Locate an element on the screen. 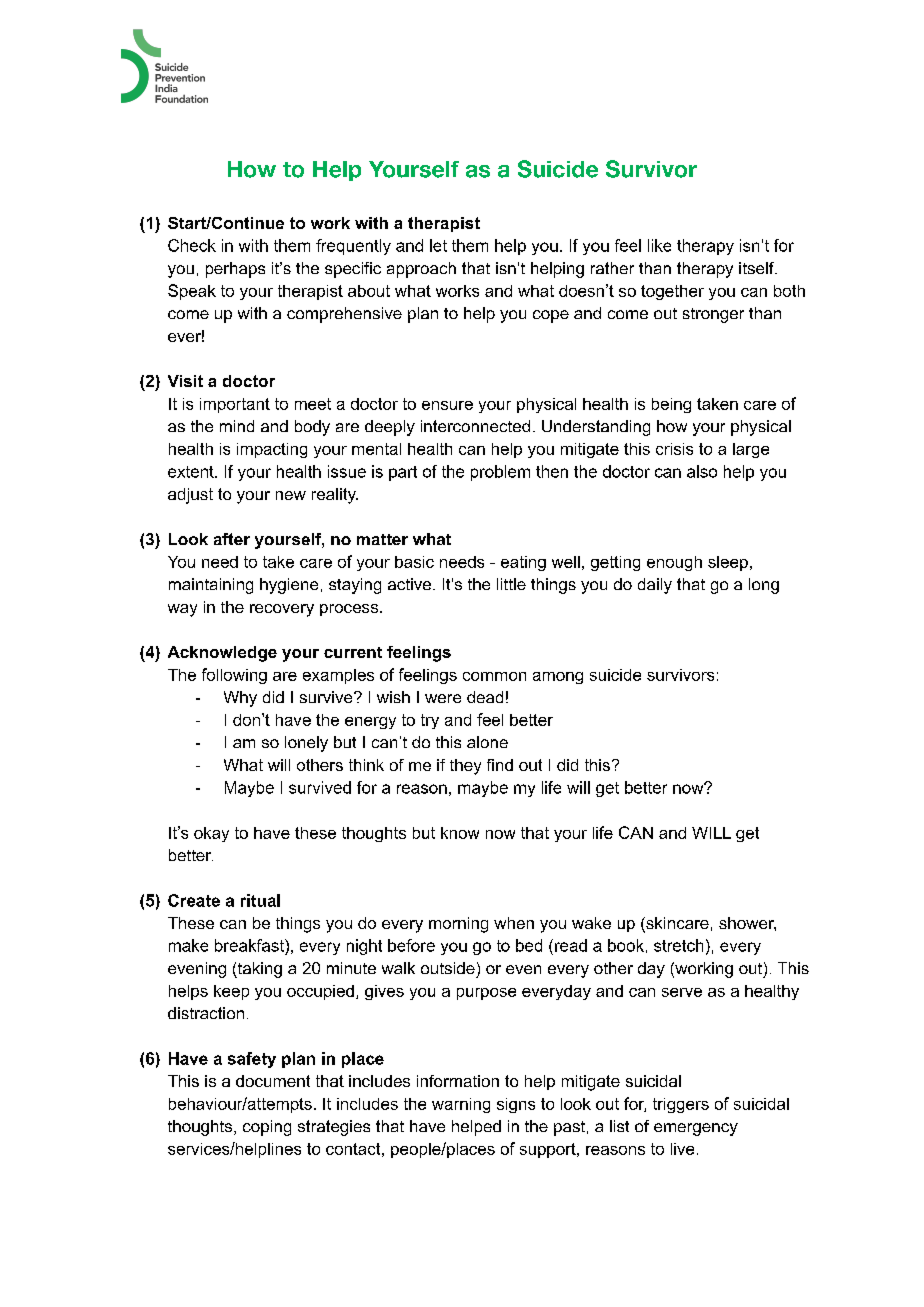  emergency is located at coordinates (696, 1129).
